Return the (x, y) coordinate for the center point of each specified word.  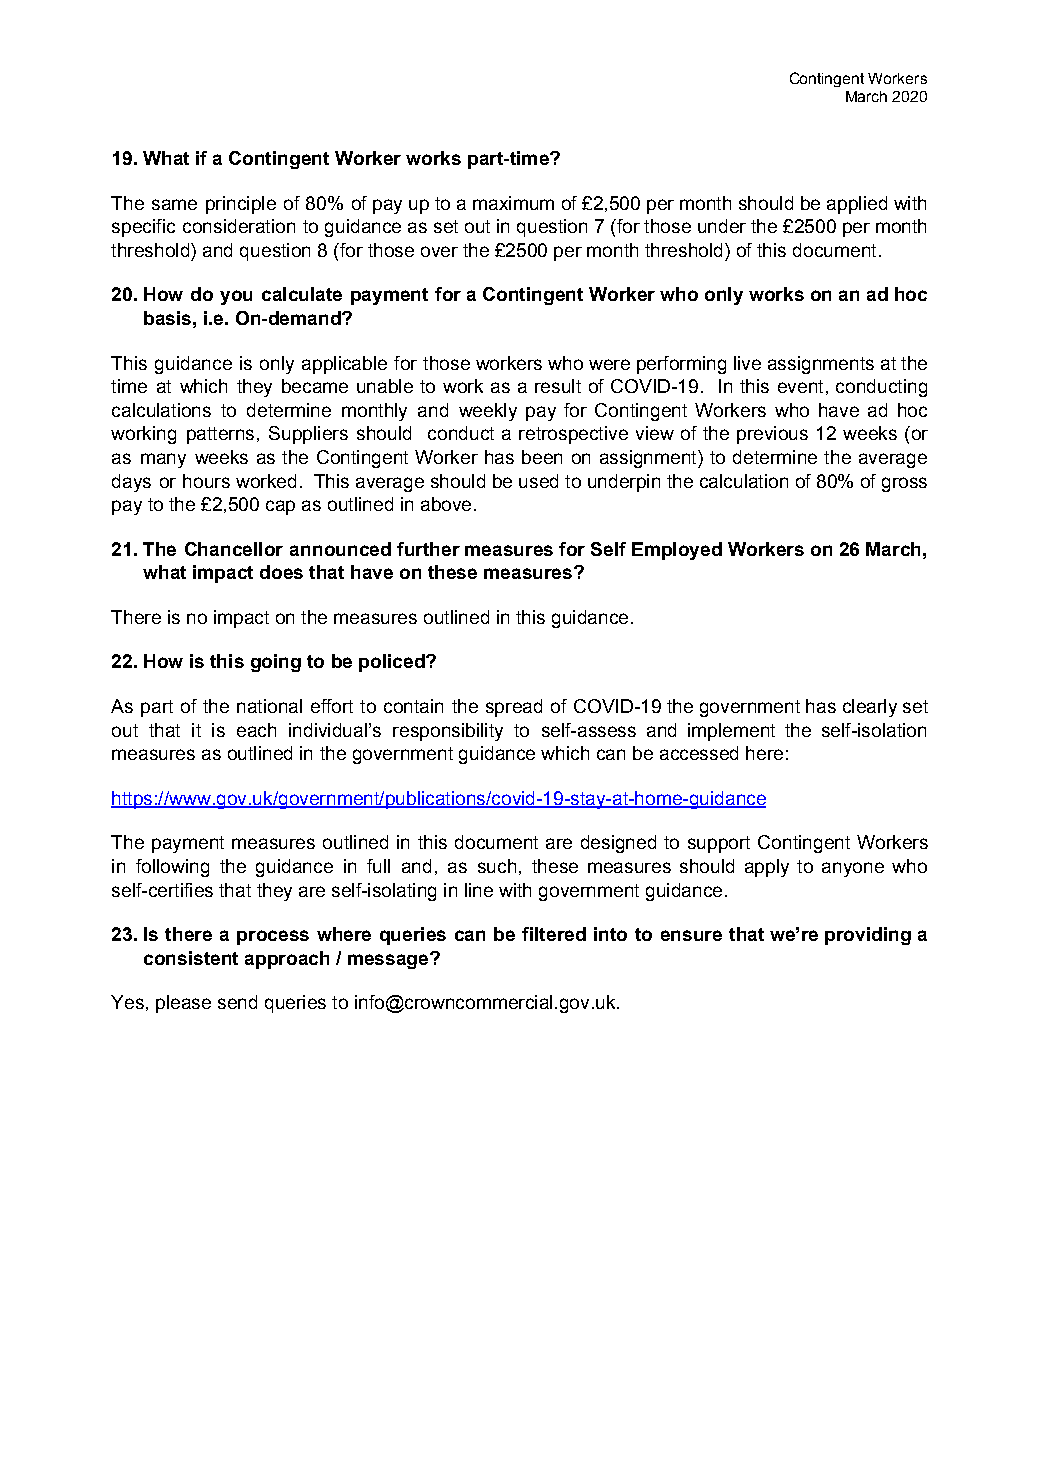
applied (857, 205)
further (428, 549)
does (281, 572)
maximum (513, 203)
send (237, 1002)
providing (868, 936)
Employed (677, 551)
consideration (239, 226)
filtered (554, 934)
